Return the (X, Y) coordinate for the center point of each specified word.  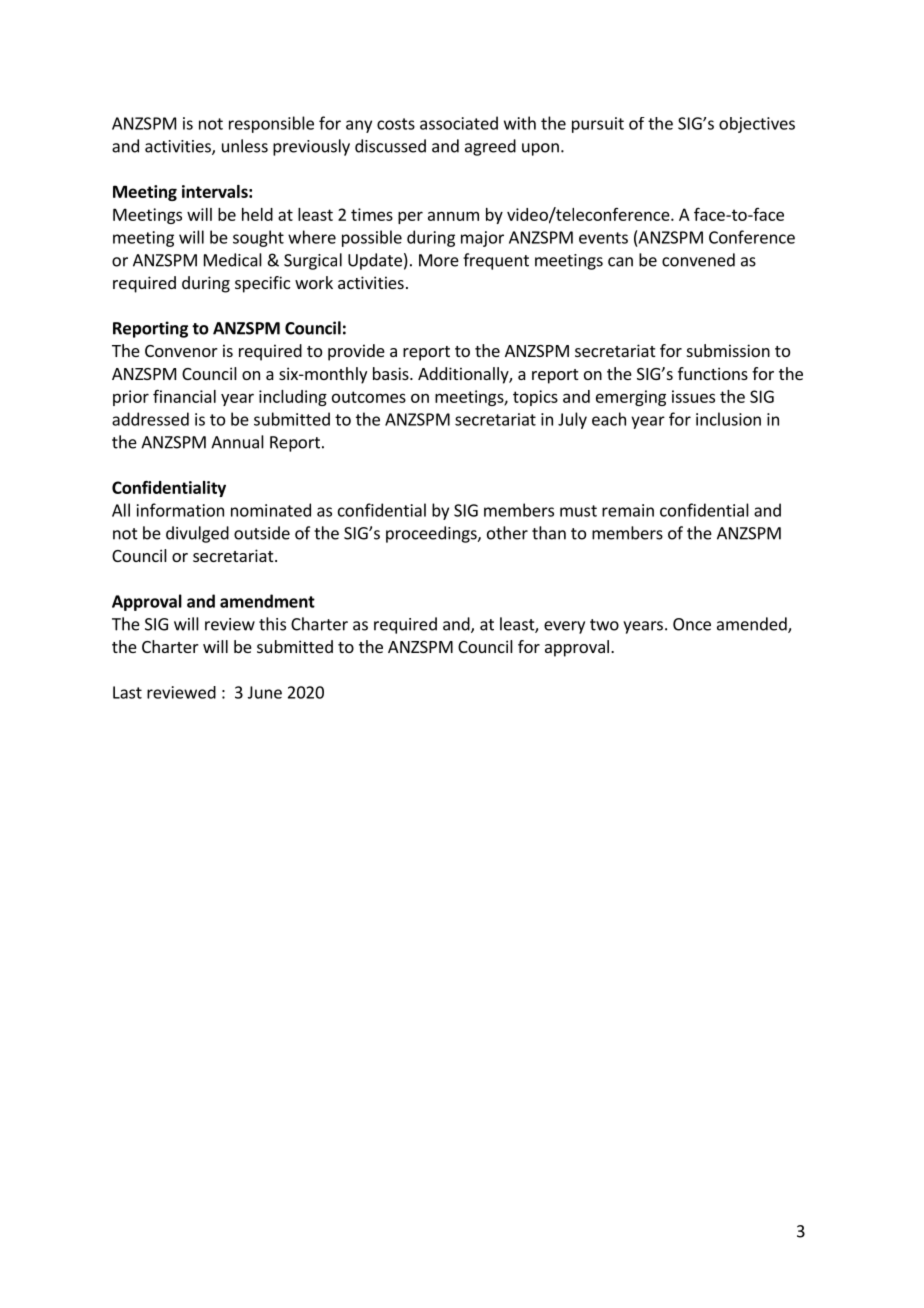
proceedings (432, 534)
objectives (757, 125)
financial (184, 396)
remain (628, 510)
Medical (233, 260)
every (564, 627)
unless (245, 146)
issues (693, 396)
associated (459, 123)
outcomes (369, 397)
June (265, 692)
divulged (197, 534)
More (439, 260)
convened (698, 260)
